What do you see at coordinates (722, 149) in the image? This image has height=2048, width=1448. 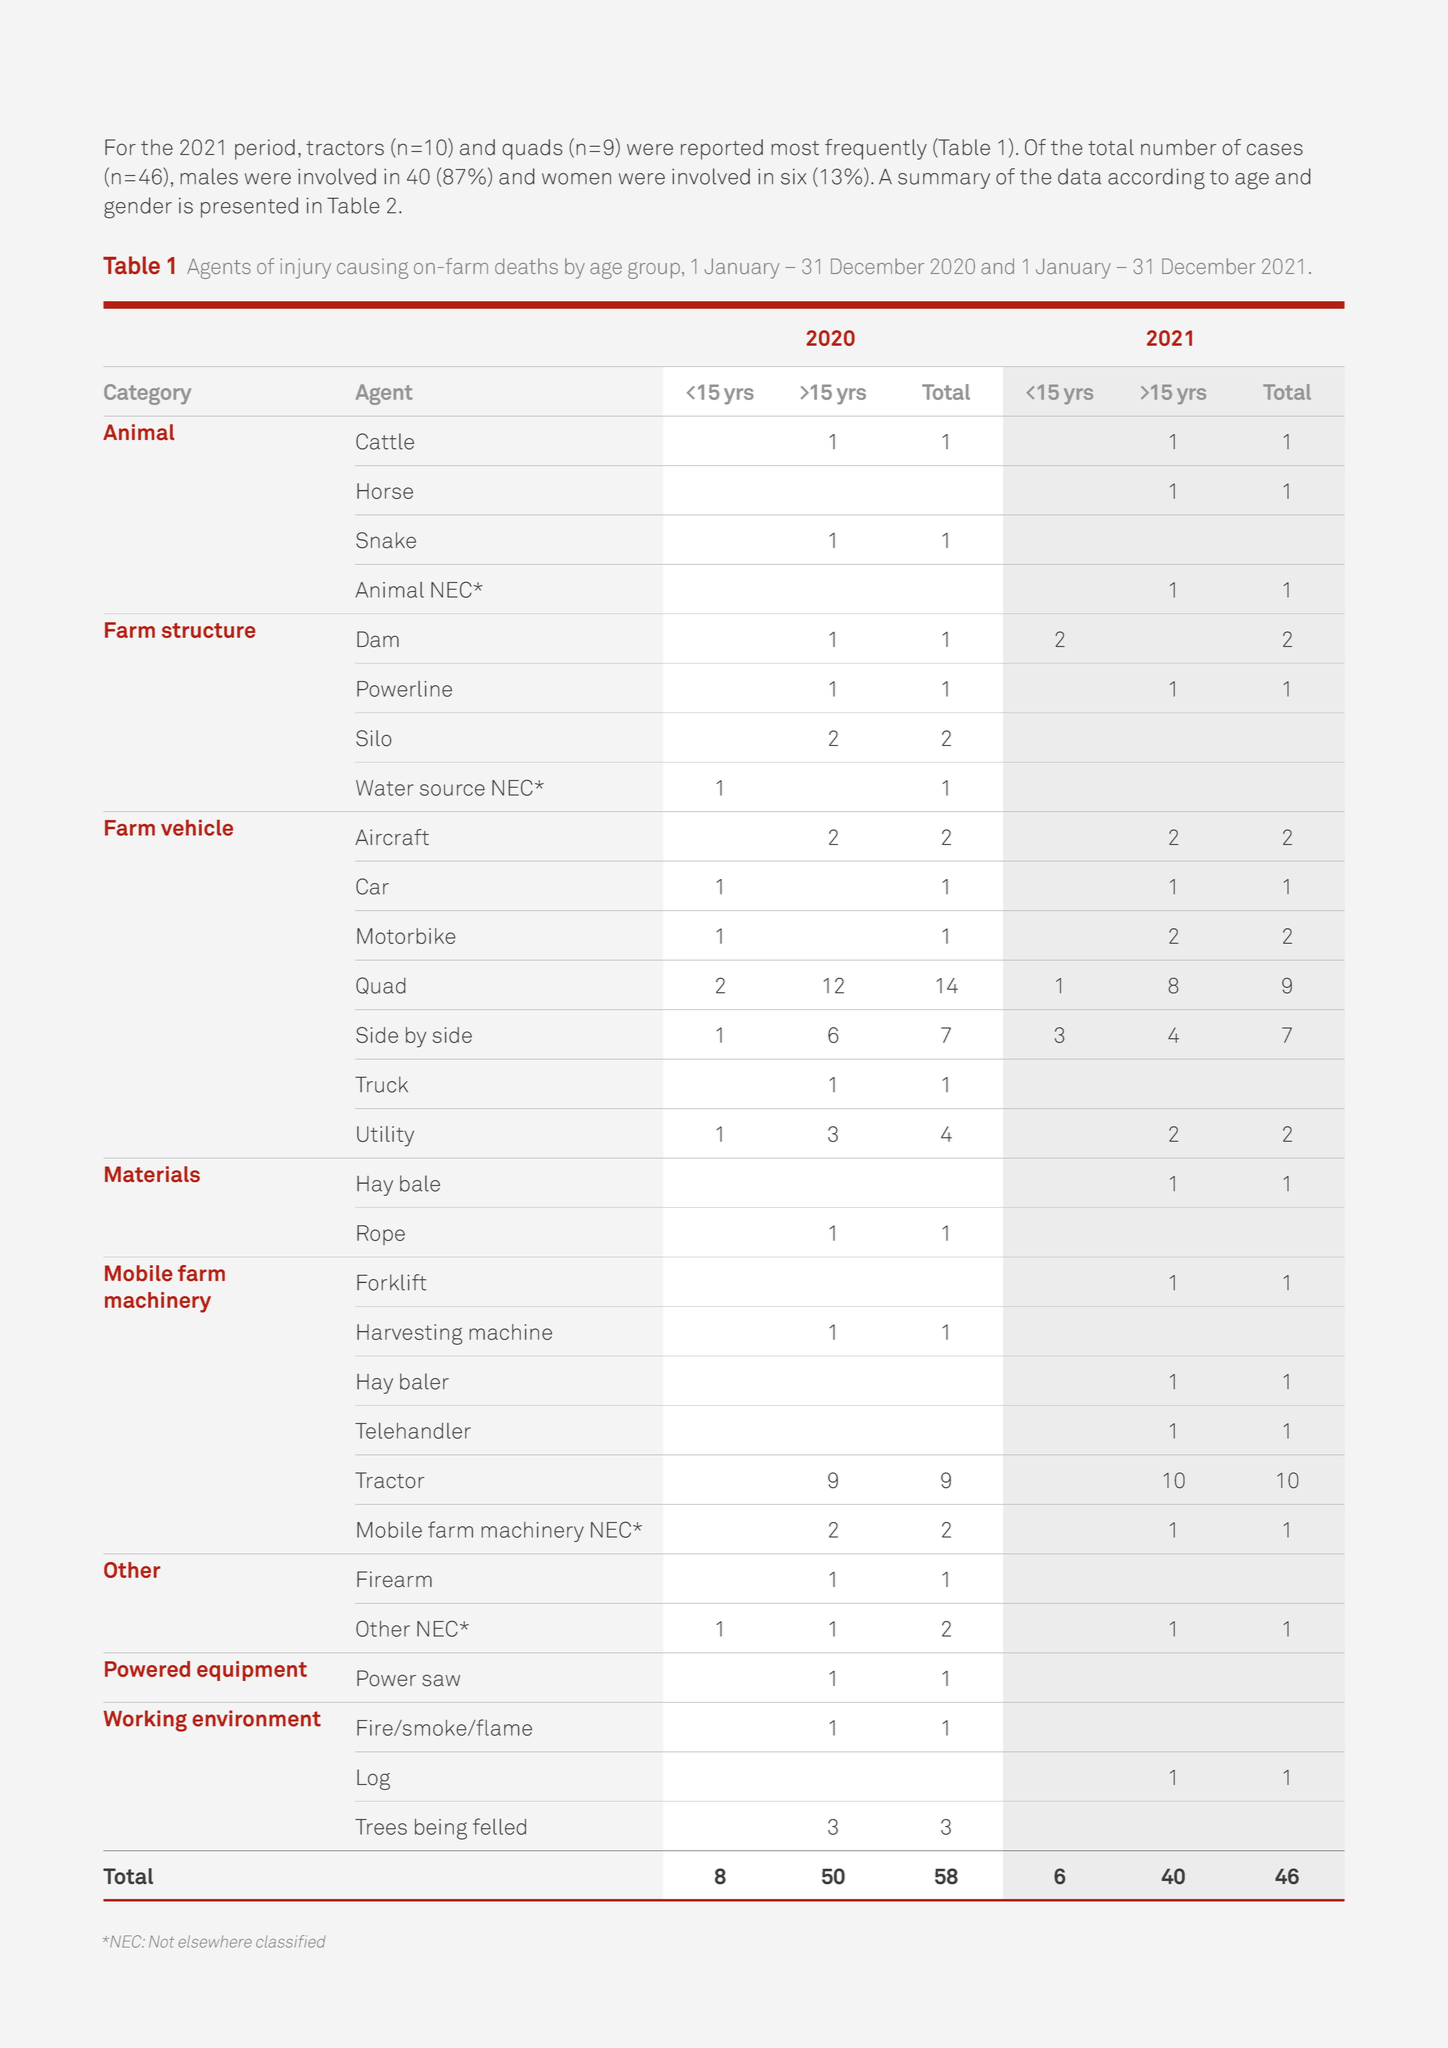 I see `reported` at bounding box center [722, 149].
